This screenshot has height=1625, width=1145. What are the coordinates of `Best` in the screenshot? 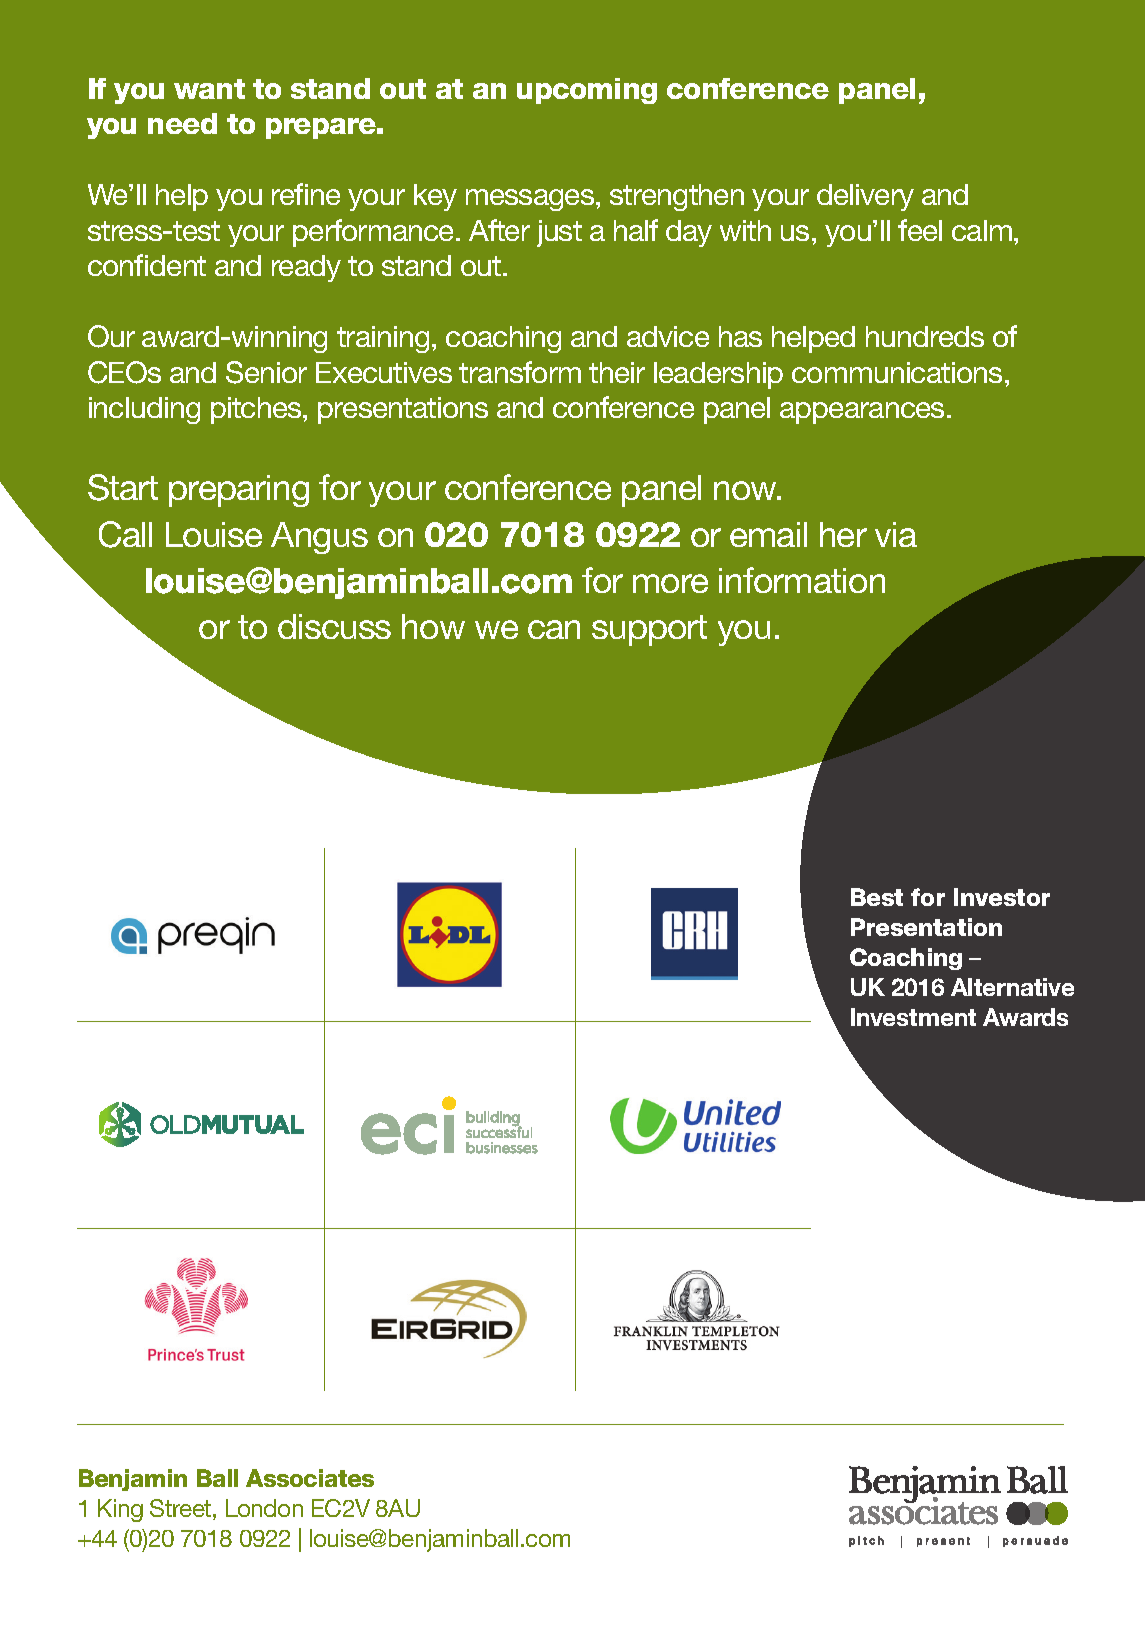 It's located at (877, 897).
